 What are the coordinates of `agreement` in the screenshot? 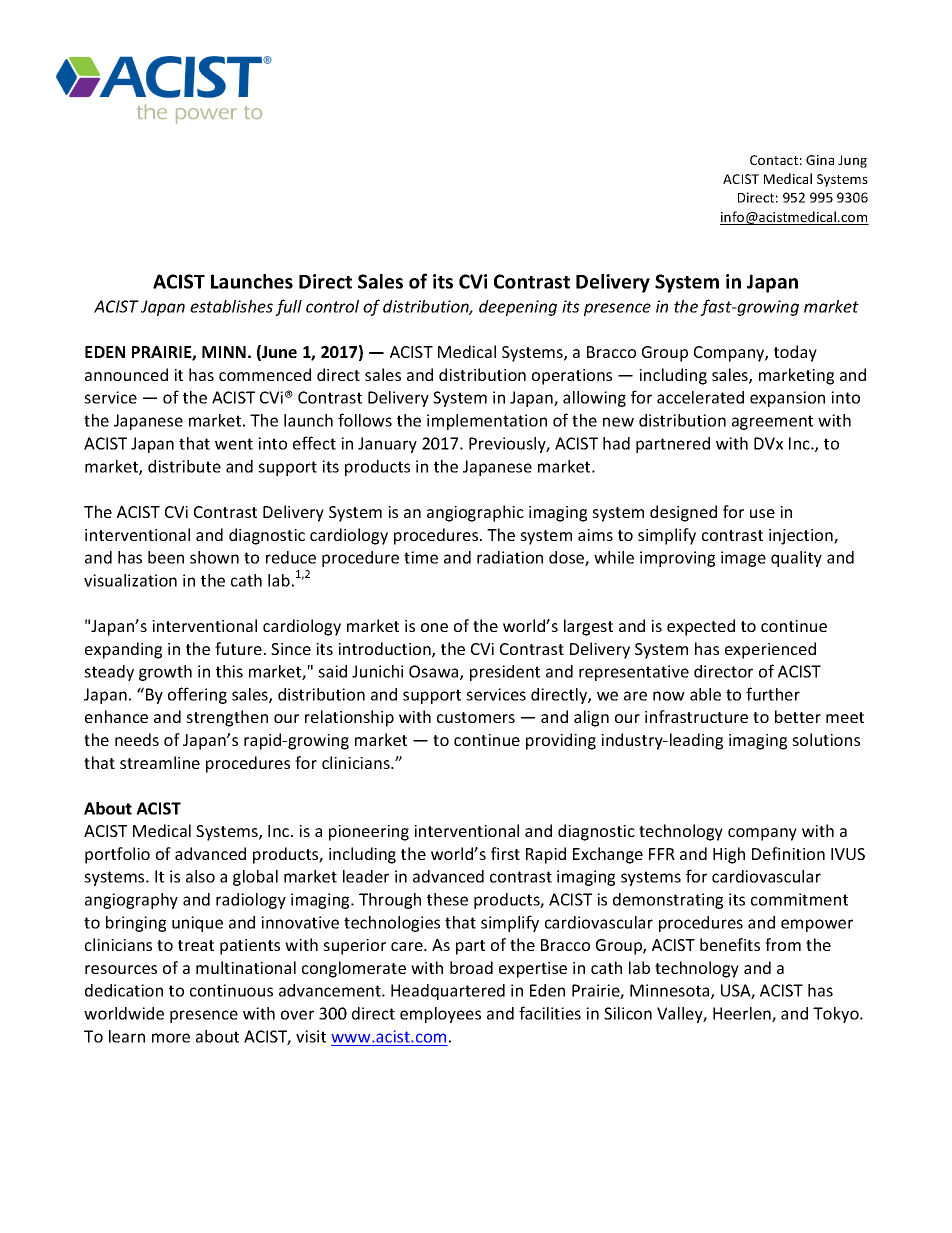 It's located at (772, 422).
